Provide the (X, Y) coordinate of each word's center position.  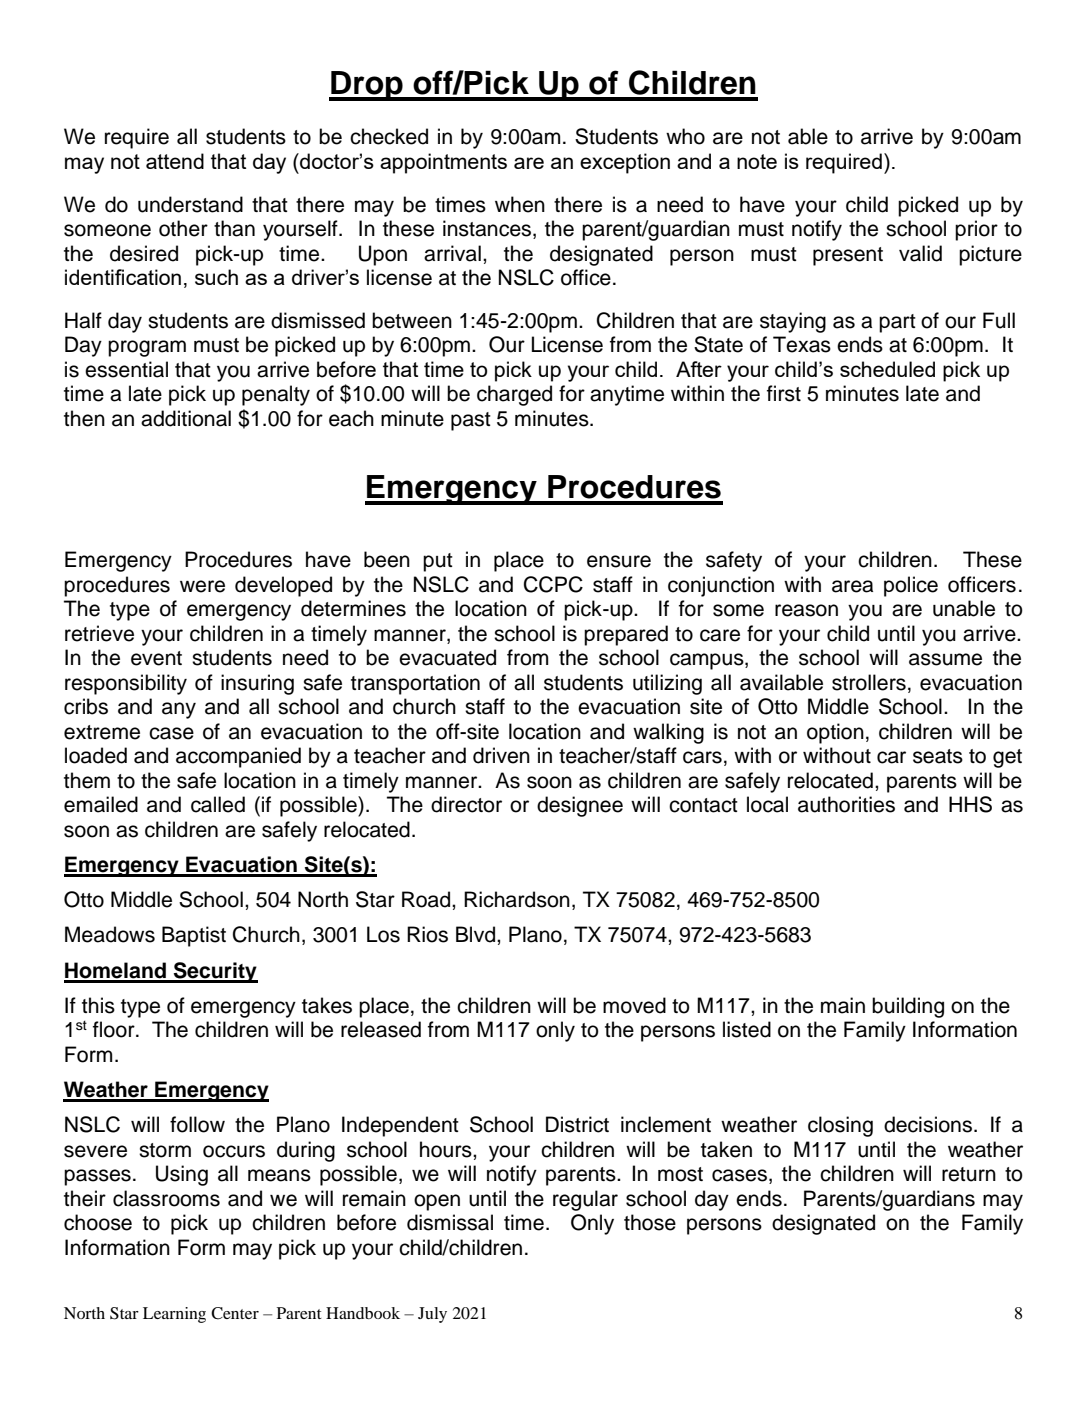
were (202, 586)
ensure (619, 561)
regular (585, 1200)
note (757, 161)
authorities (846, 804)
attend (175, 161)
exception (625, 163)
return (969, 1174)
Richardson (517, 899)
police (911, 586)
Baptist (194, 936)
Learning (174, 1315)
